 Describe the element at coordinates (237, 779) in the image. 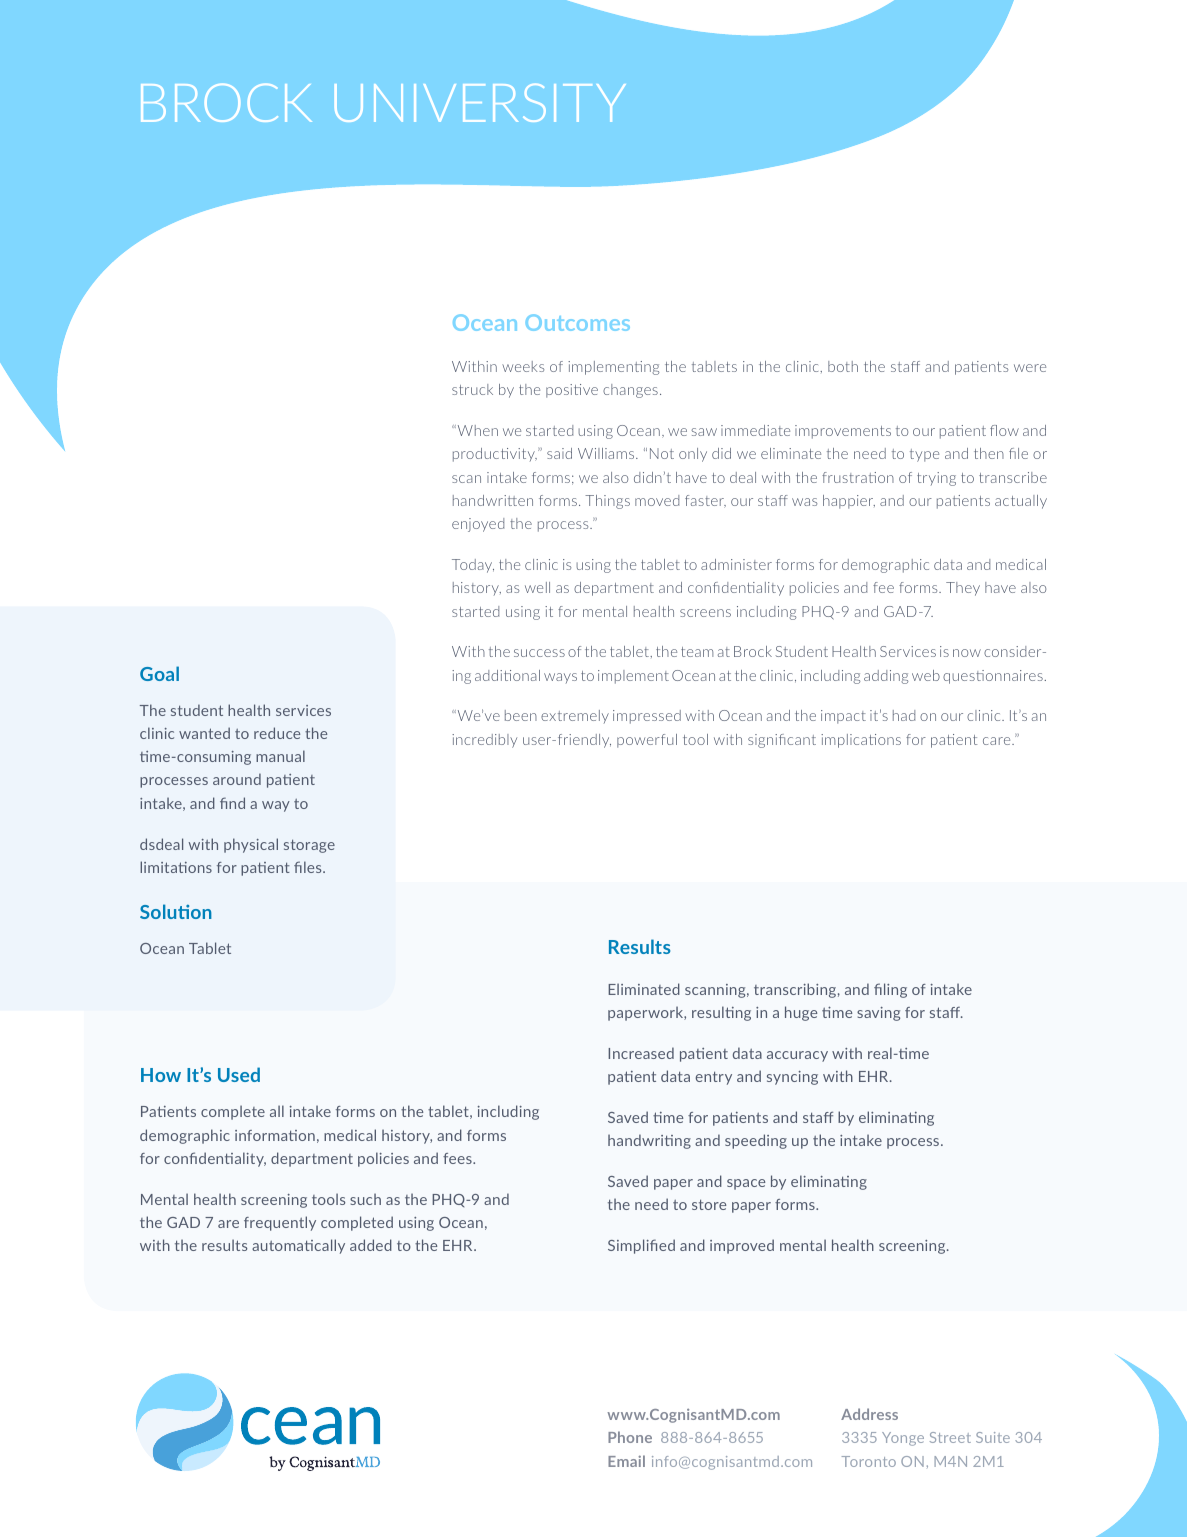

I see `around` at that location.
